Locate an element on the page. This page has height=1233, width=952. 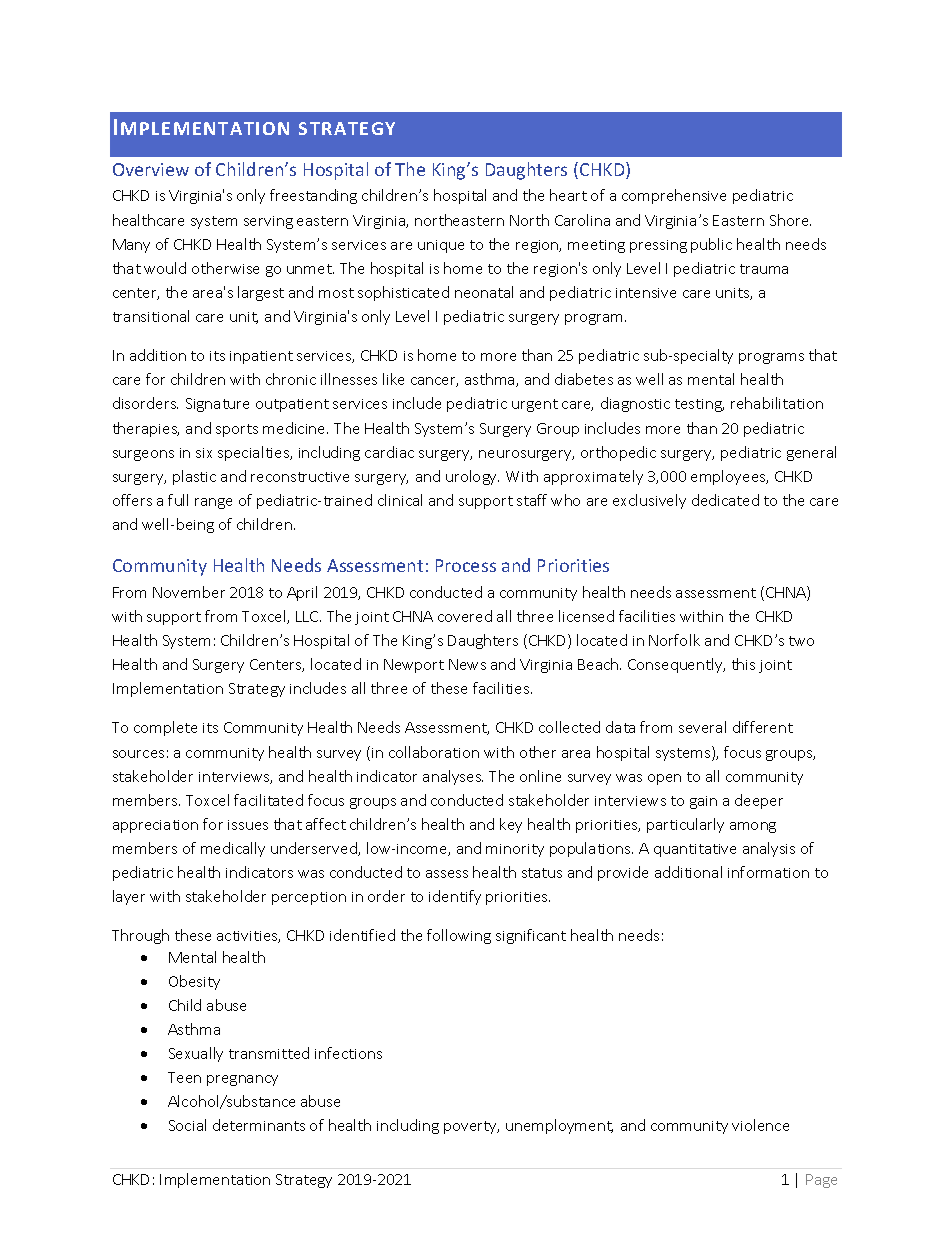
unemployment is located at coordinates (559, 1126).
